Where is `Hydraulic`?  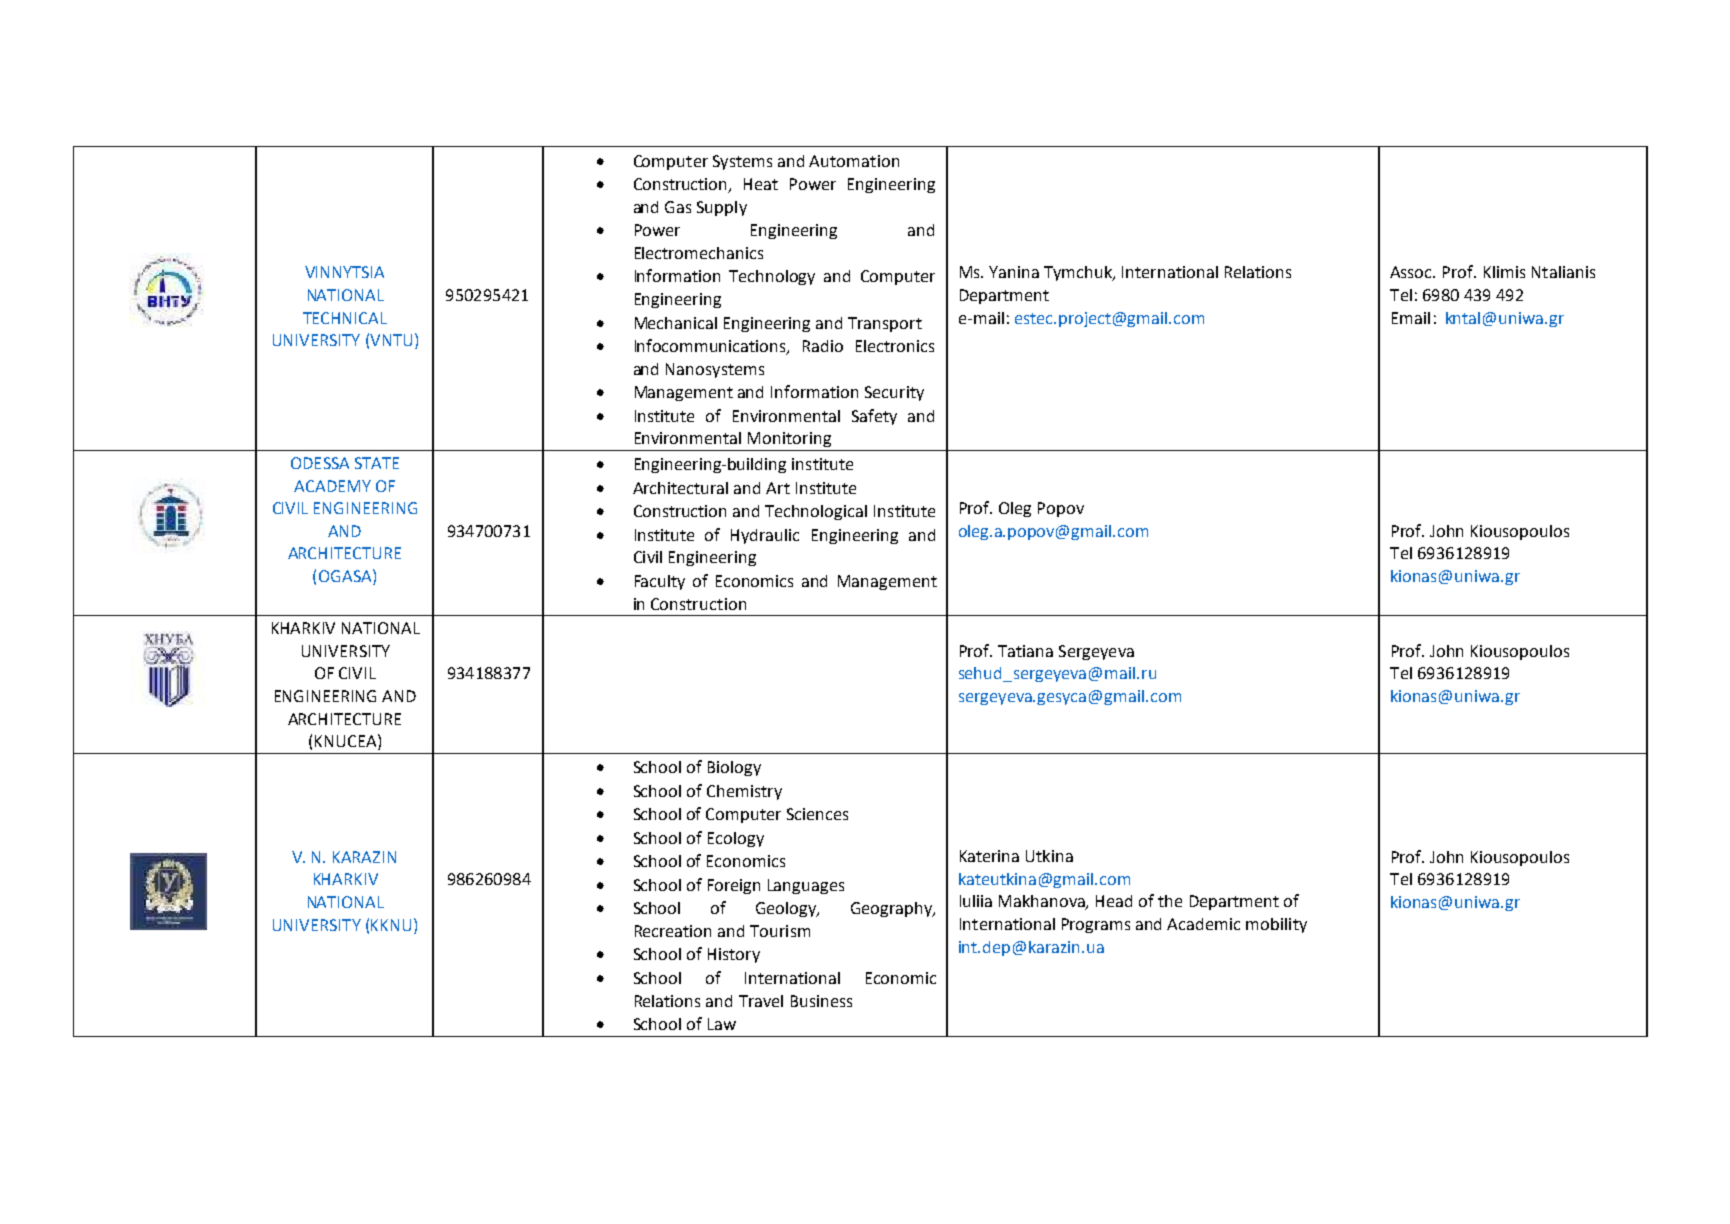
Hydraulic is located at coordinates (765, 536).
